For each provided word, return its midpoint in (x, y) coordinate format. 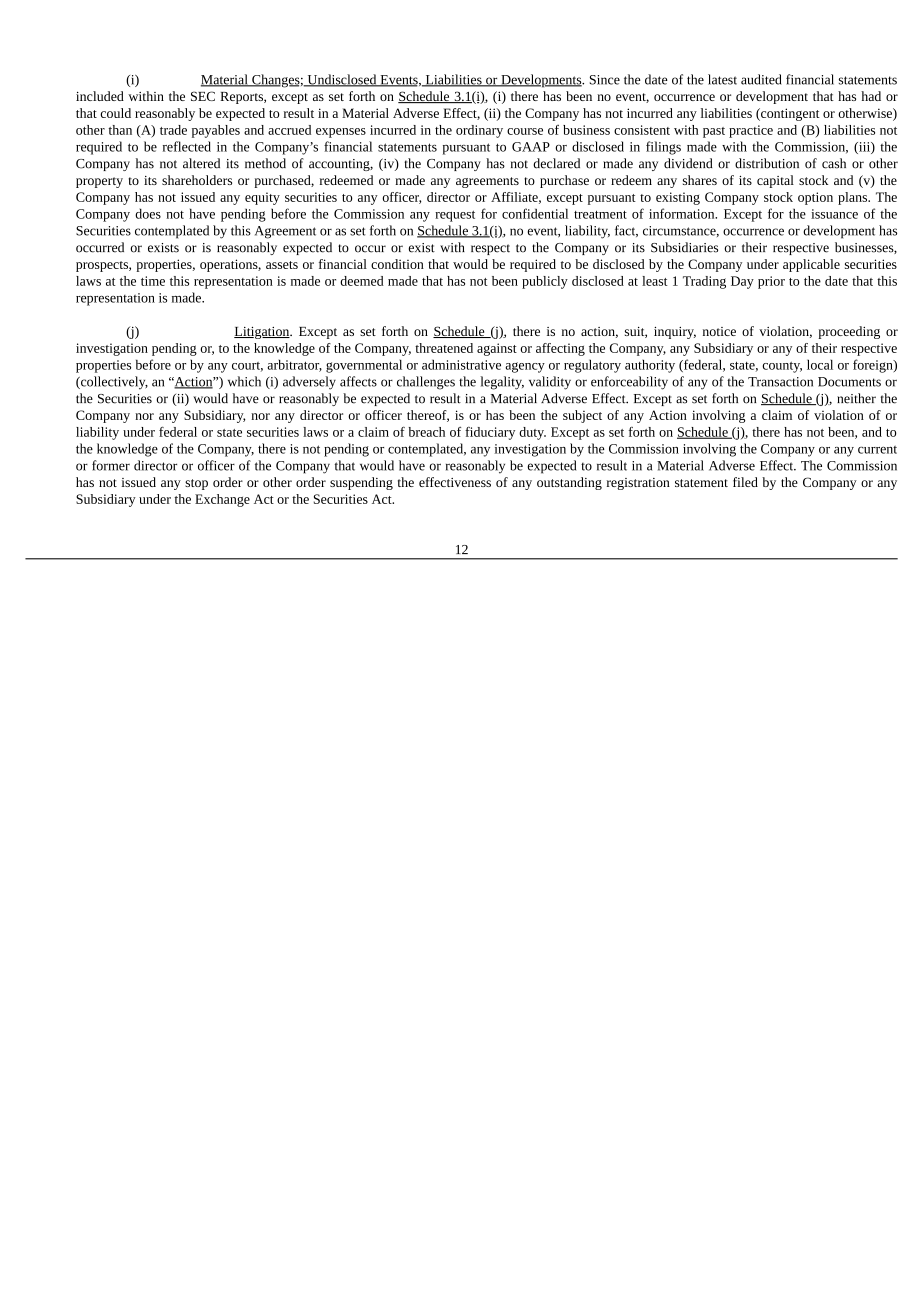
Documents (849, 382)
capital (775, 181)
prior (771, 282)
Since (605, 80)
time (153, 281)
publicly (545, 282)
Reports (242, 98)
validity (550, 383)
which (244, 381)
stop (196, 484)
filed (745, 482)
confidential (535, 213)
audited (761, 79)
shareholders (197, 180)
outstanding (569, 483)
